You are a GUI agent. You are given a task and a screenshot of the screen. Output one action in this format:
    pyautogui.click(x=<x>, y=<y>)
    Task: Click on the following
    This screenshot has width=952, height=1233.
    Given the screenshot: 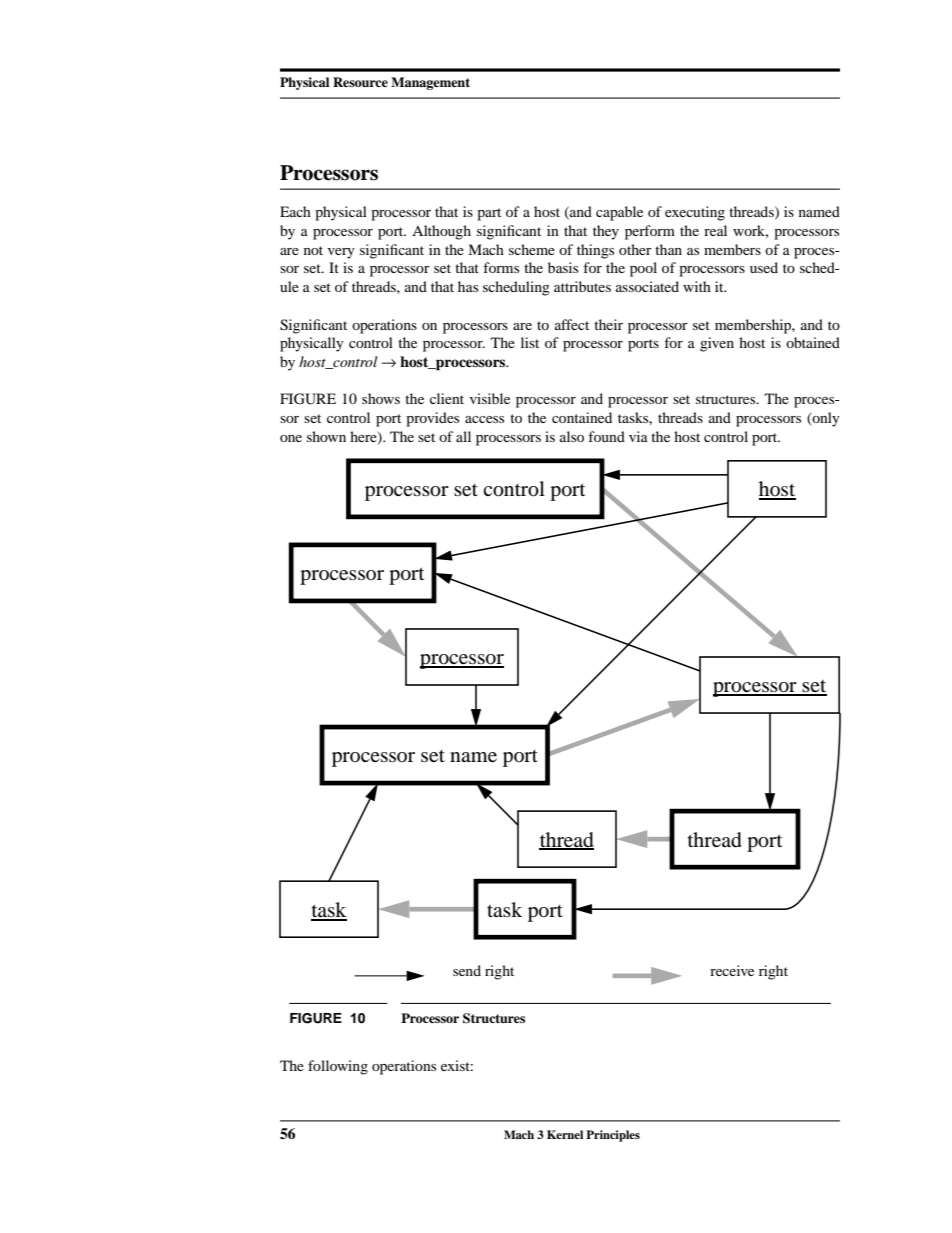 What is the action you would take?
    pyautogui.click(x=338, y=1067)
